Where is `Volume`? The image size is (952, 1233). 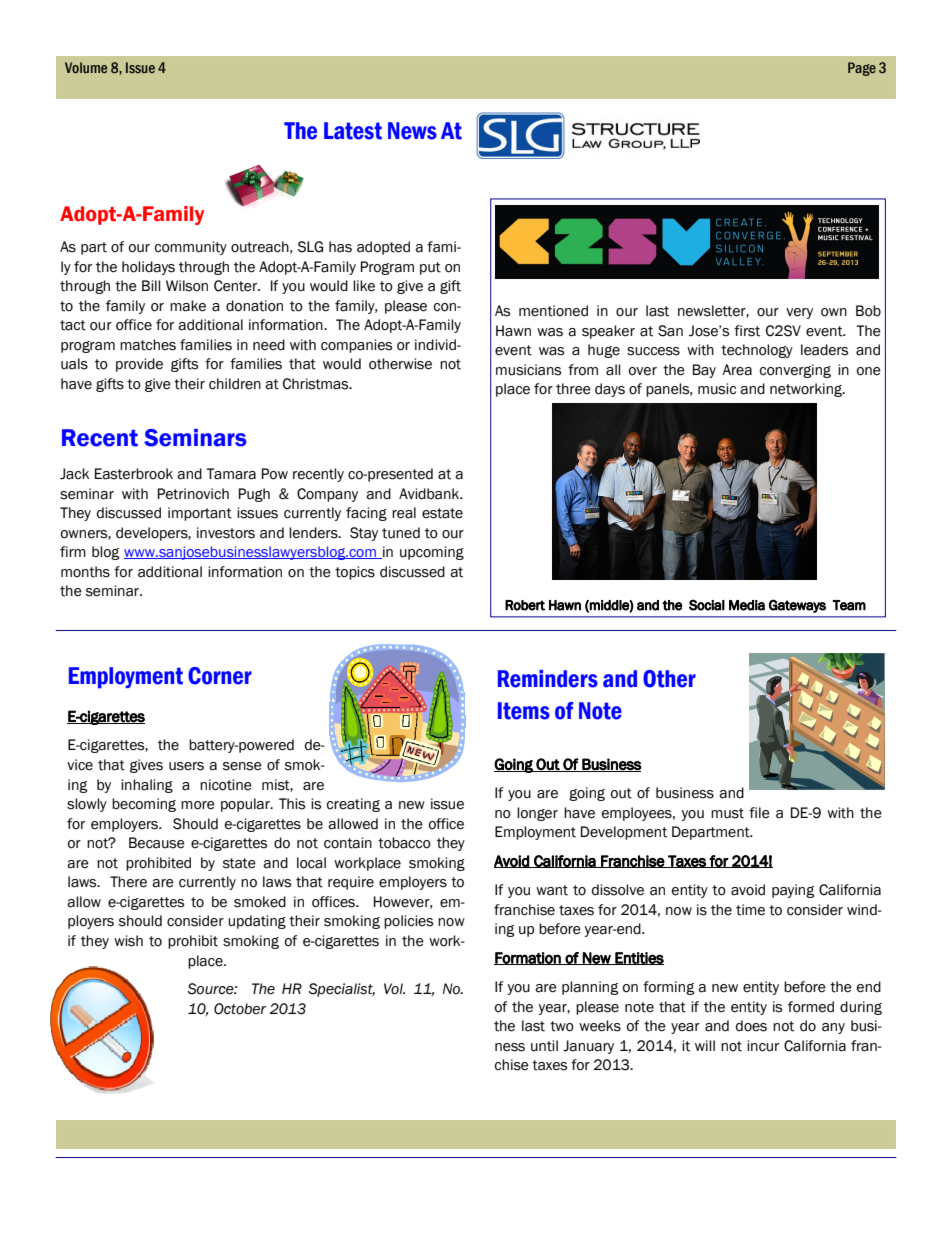 Volume is located at coordinates (86, 67).
